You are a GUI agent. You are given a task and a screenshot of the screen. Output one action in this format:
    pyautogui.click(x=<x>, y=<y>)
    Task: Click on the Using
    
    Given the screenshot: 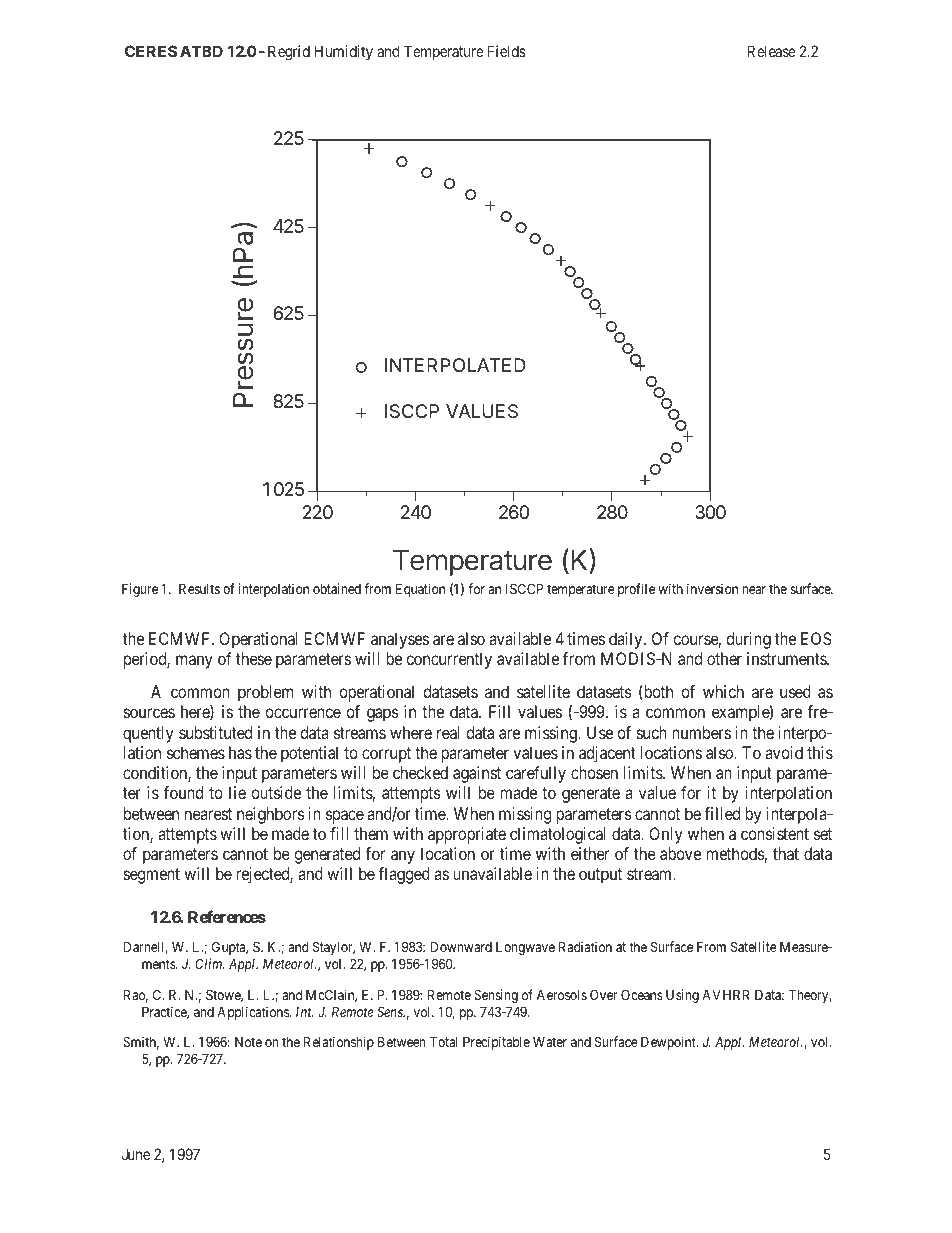 What is the action you would take?
    pyautogui.click(x=682, y=996)
